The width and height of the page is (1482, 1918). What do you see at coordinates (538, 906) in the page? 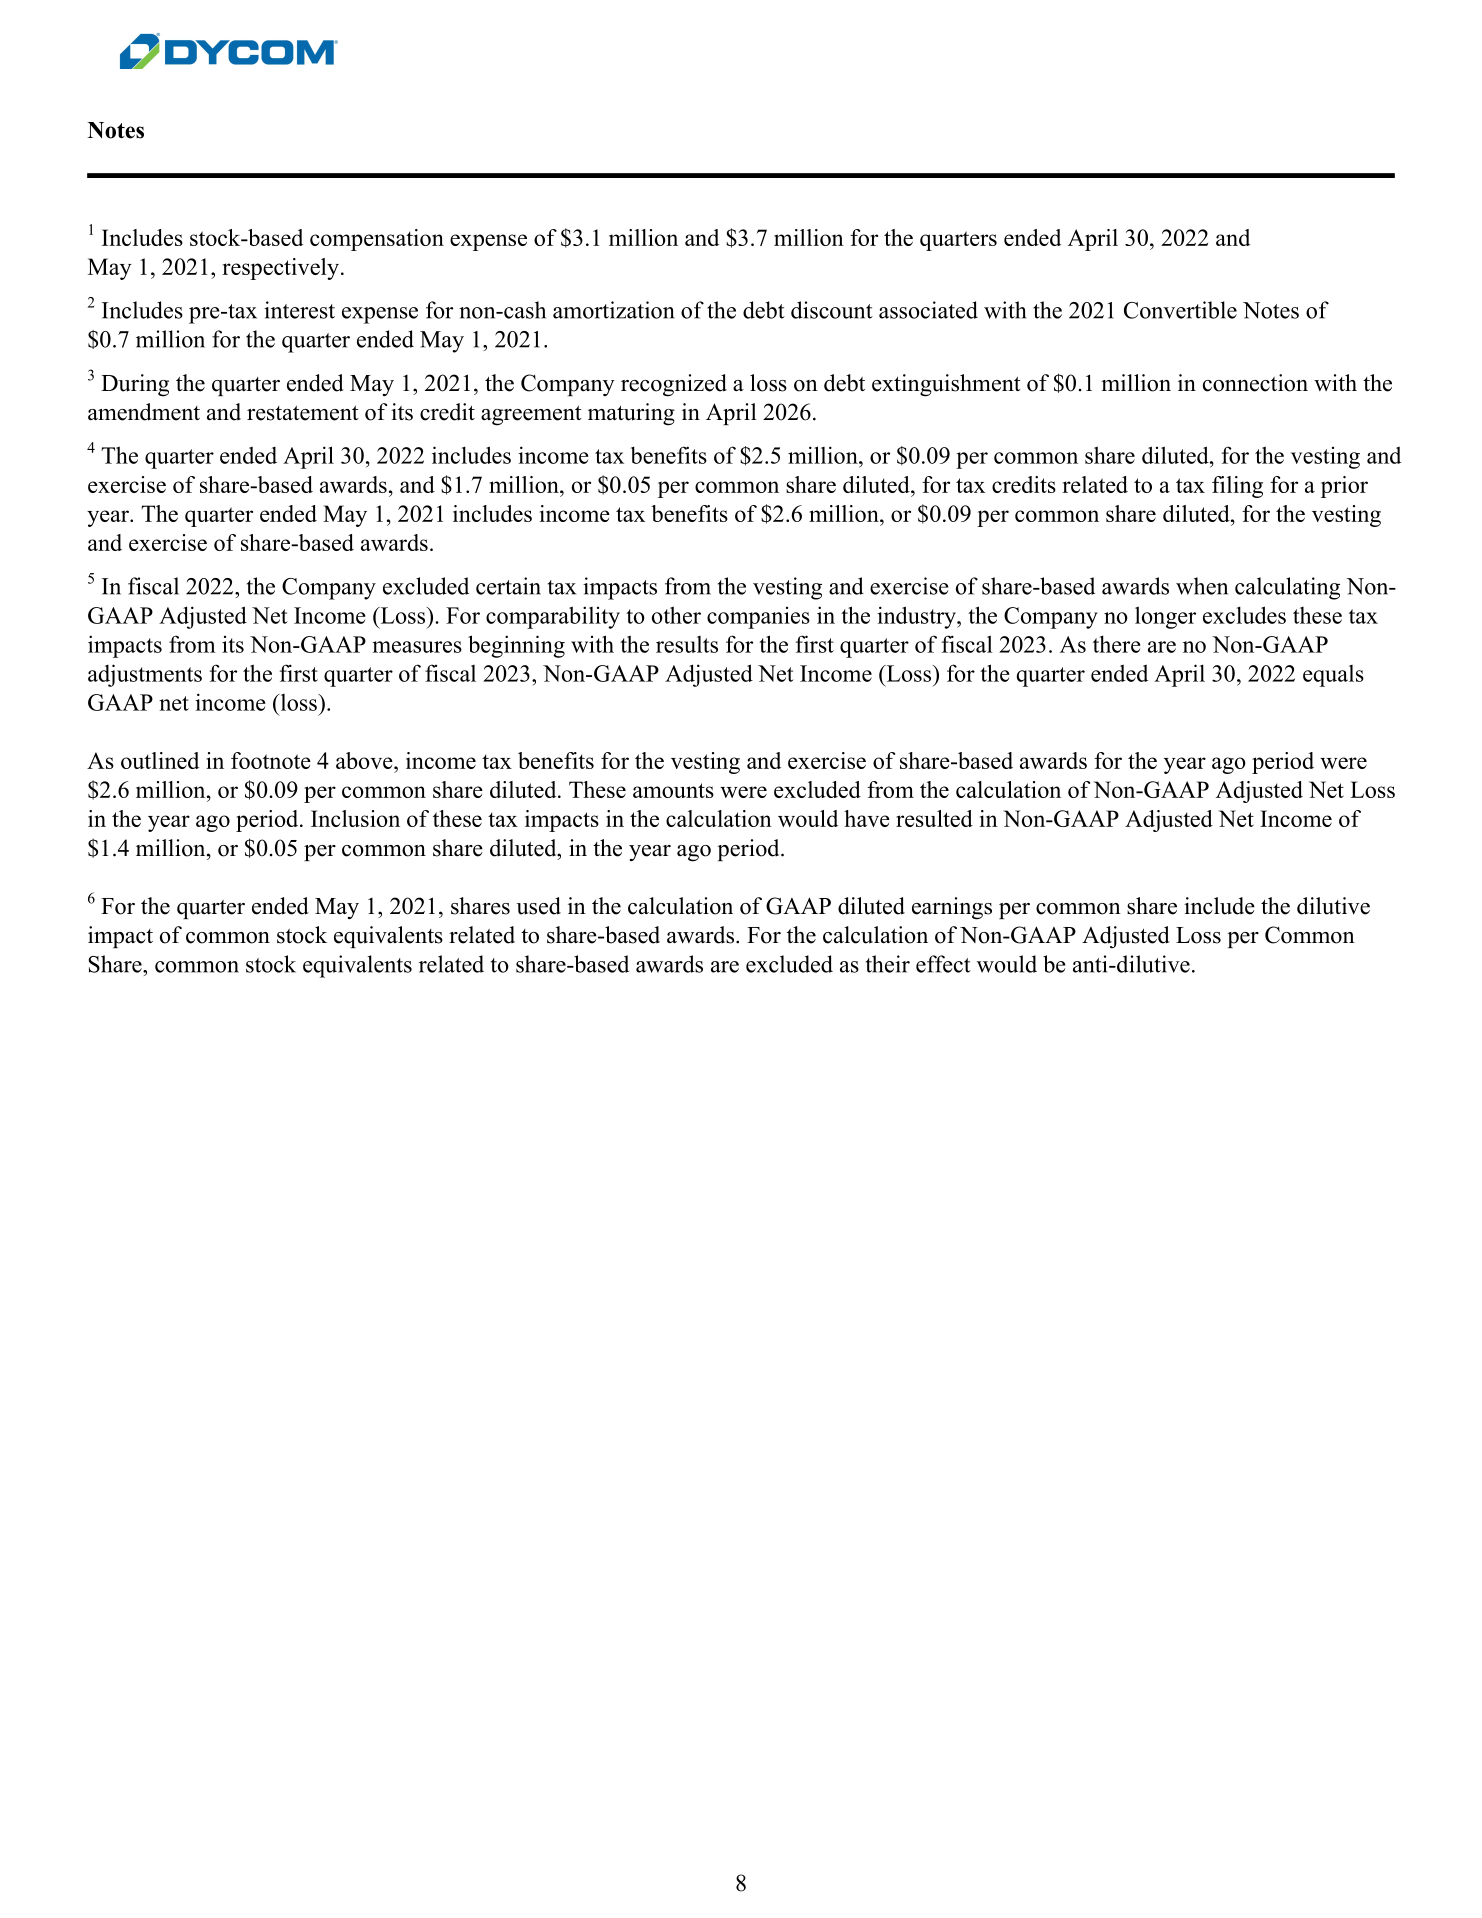
I see `used` at bounding box center [538, 906].
